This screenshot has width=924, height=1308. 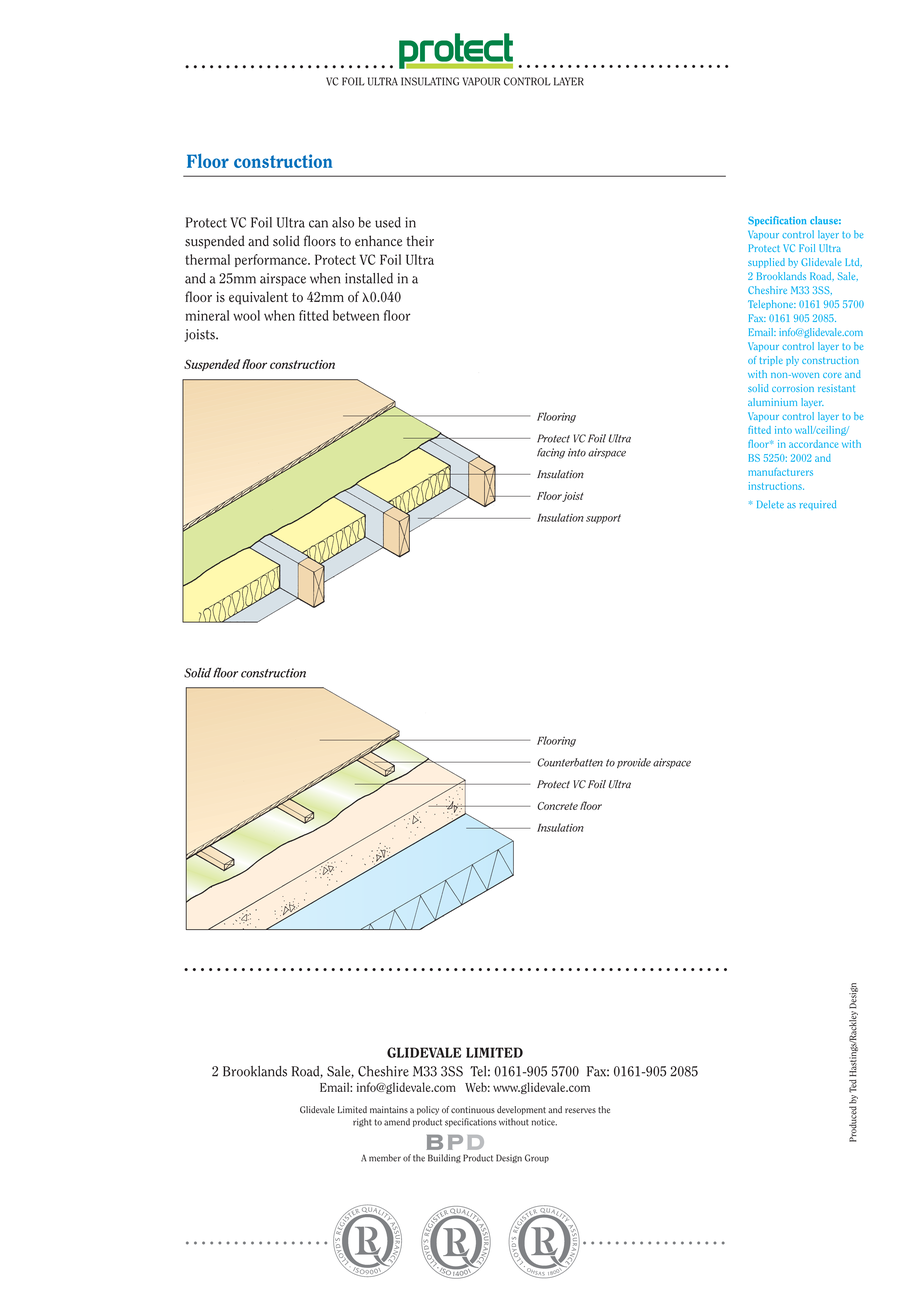 I want to click on development, so click(x=521, y=1110).
